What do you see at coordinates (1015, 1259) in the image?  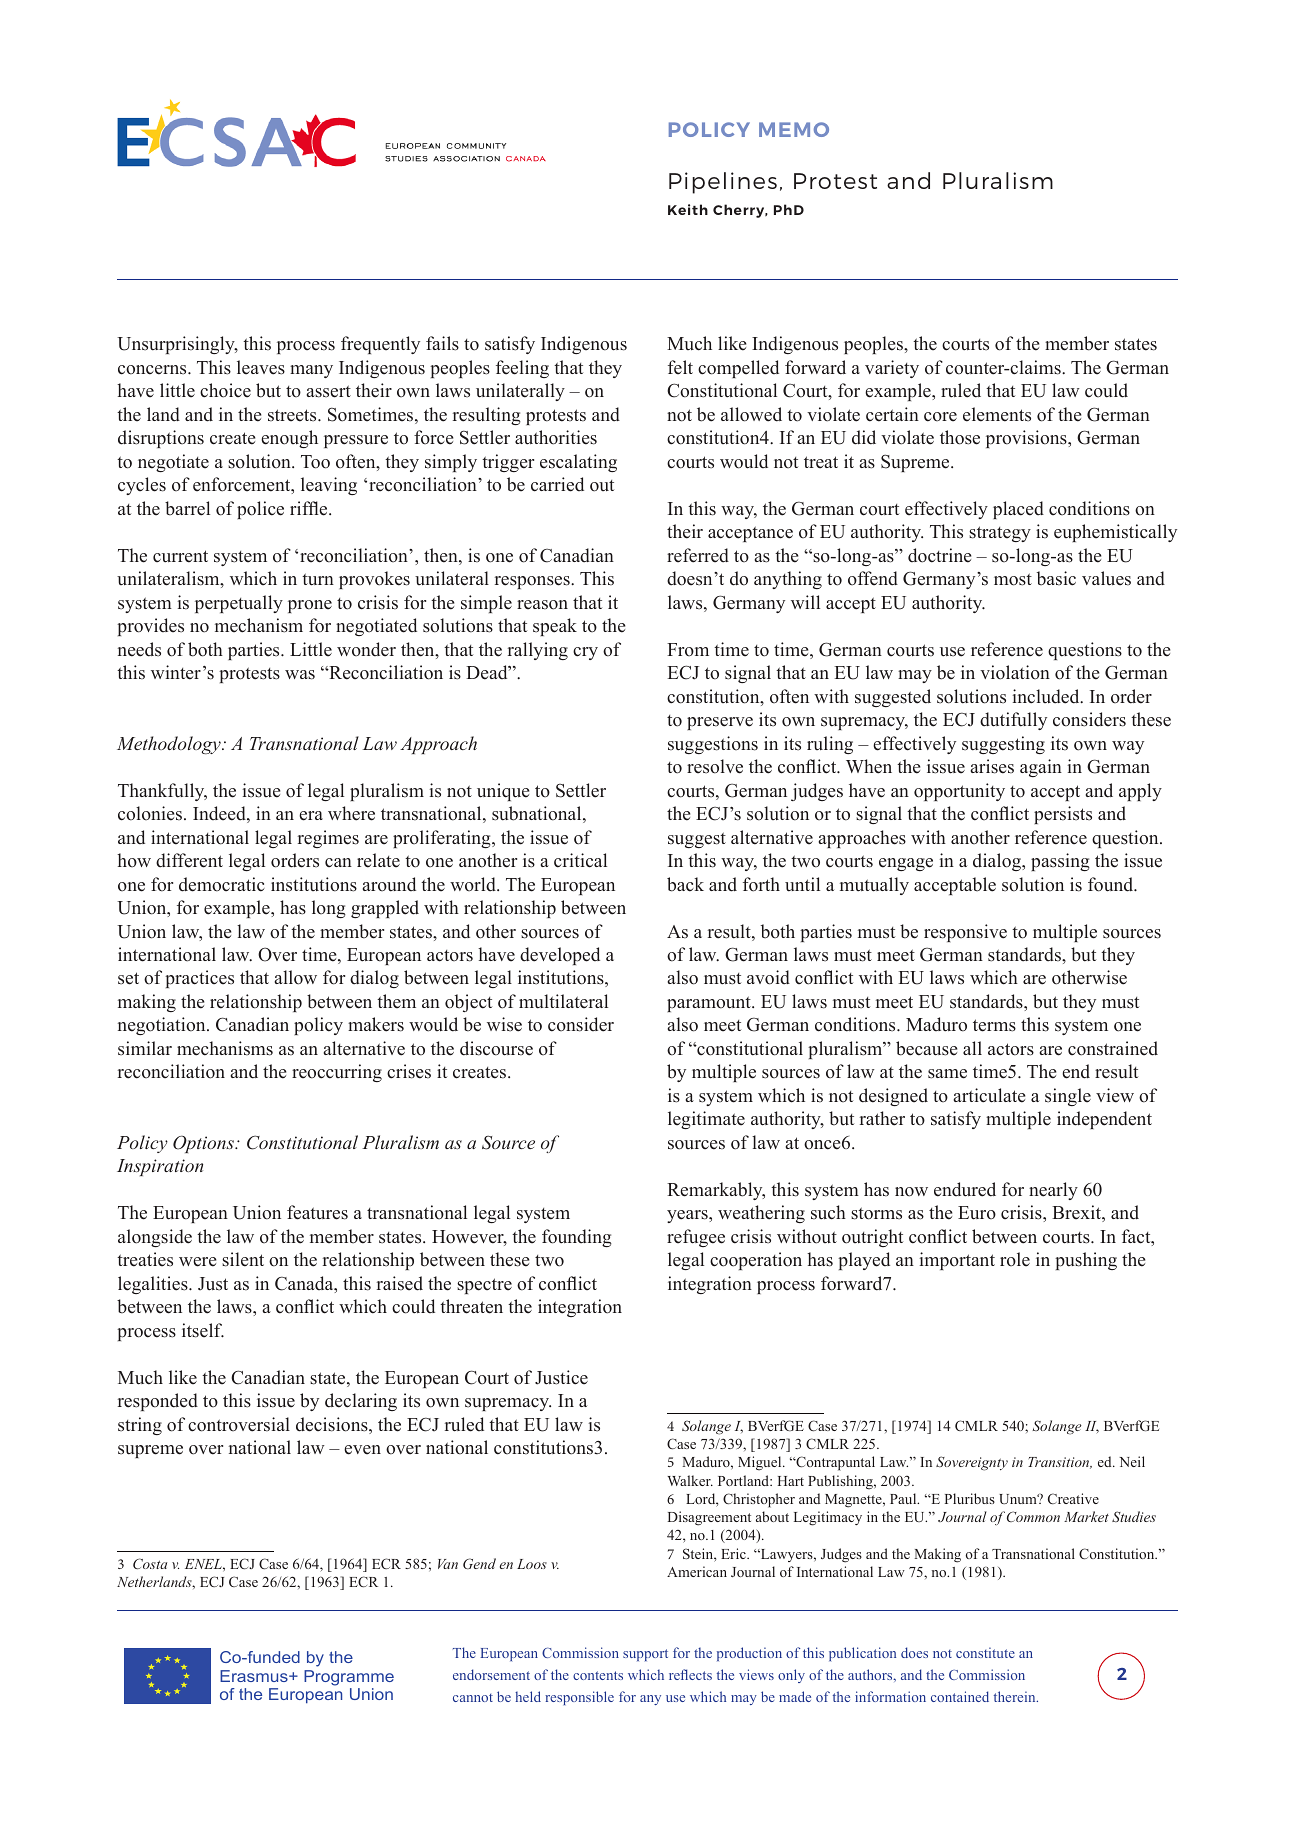 I see `role` at bounding box center [1015, 1259].
